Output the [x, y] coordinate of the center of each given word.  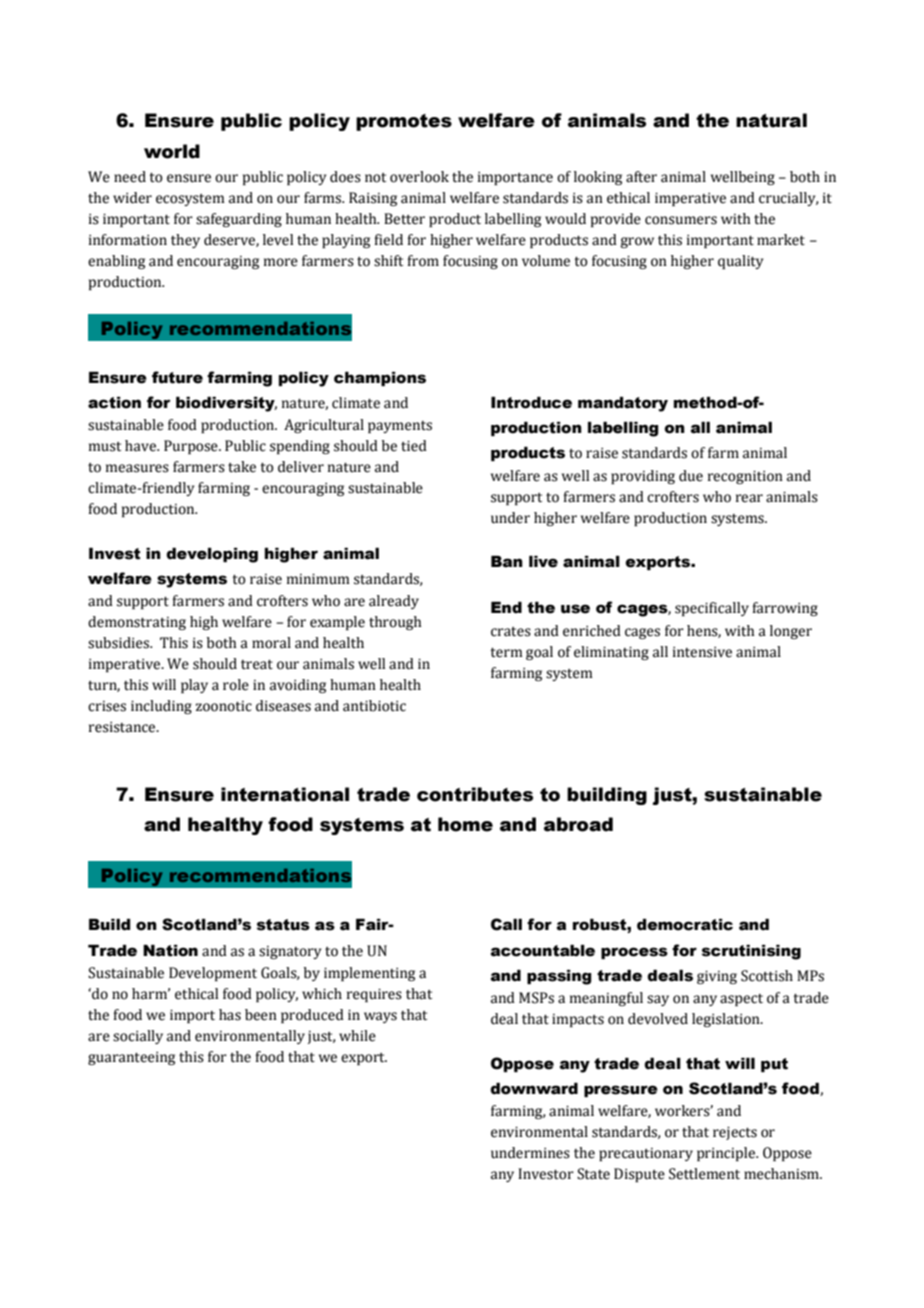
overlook [419, 177]
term [506, 652]
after [641, 177]
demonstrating [137, 623]
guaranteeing [131, 1058]
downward [534, 1088]
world [172, 151]
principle [727, 1154]
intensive [702, 652]
